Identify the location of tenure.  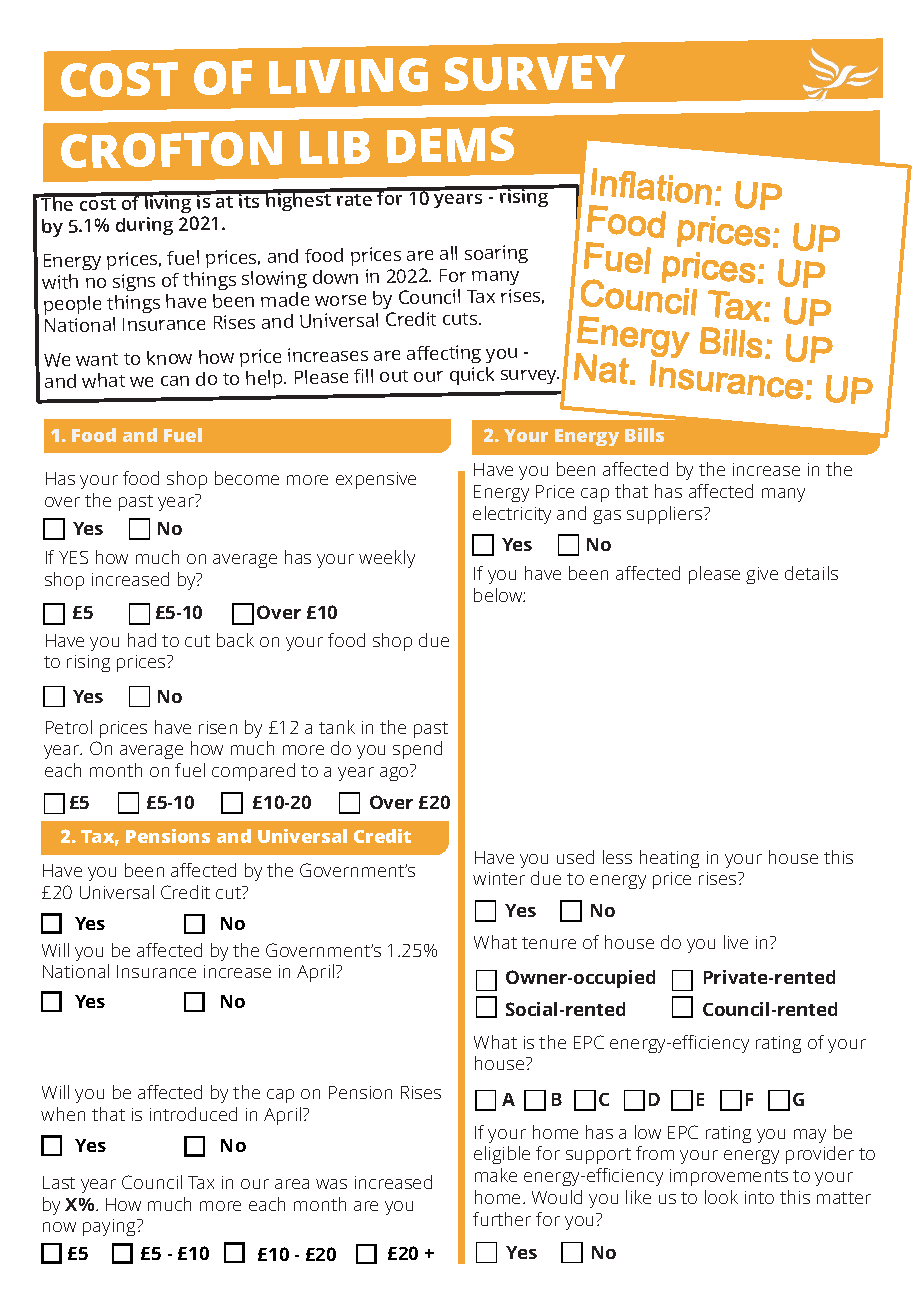
(549, 943).
